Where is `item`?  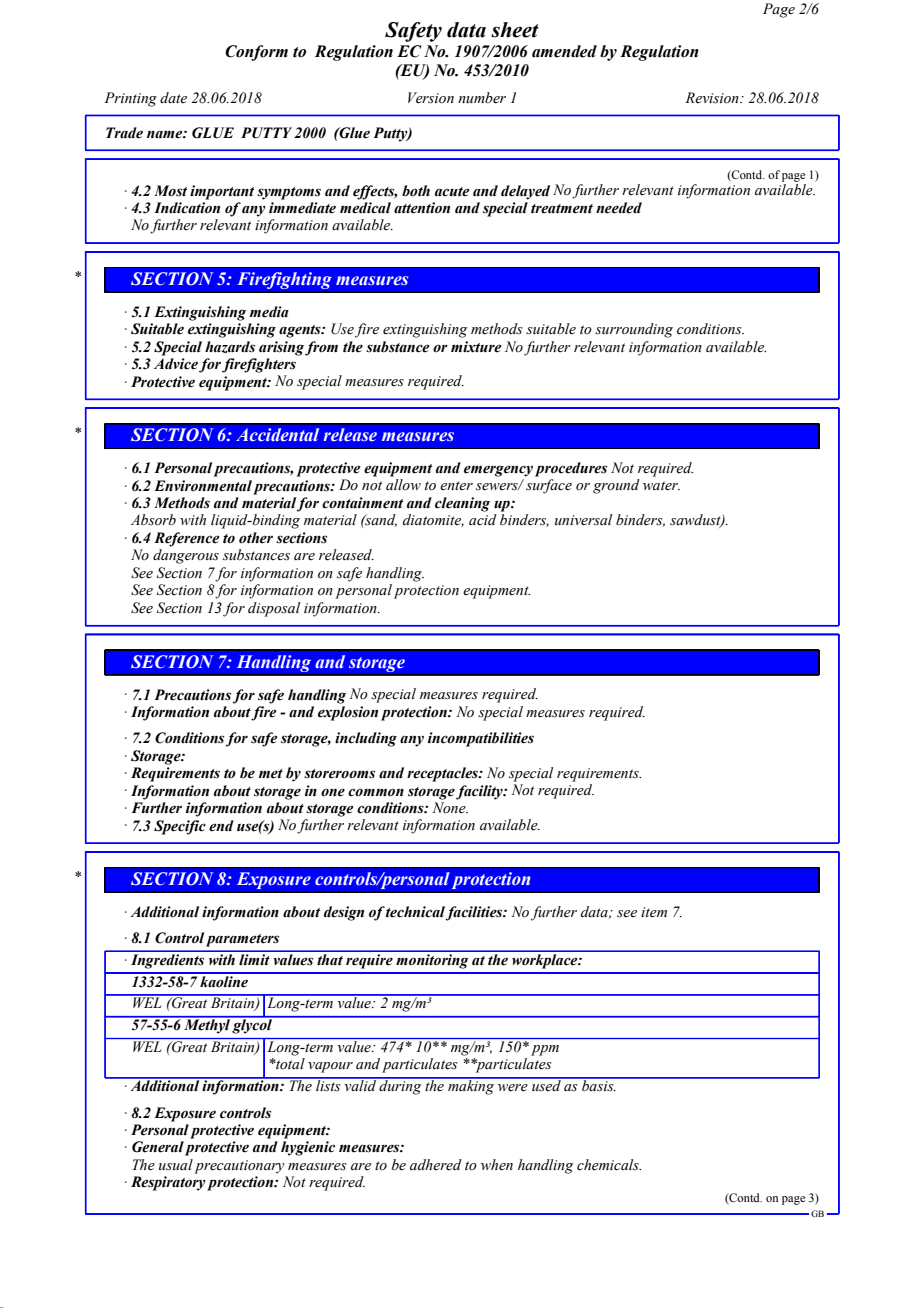
item is located at coordinates (654, 912).
